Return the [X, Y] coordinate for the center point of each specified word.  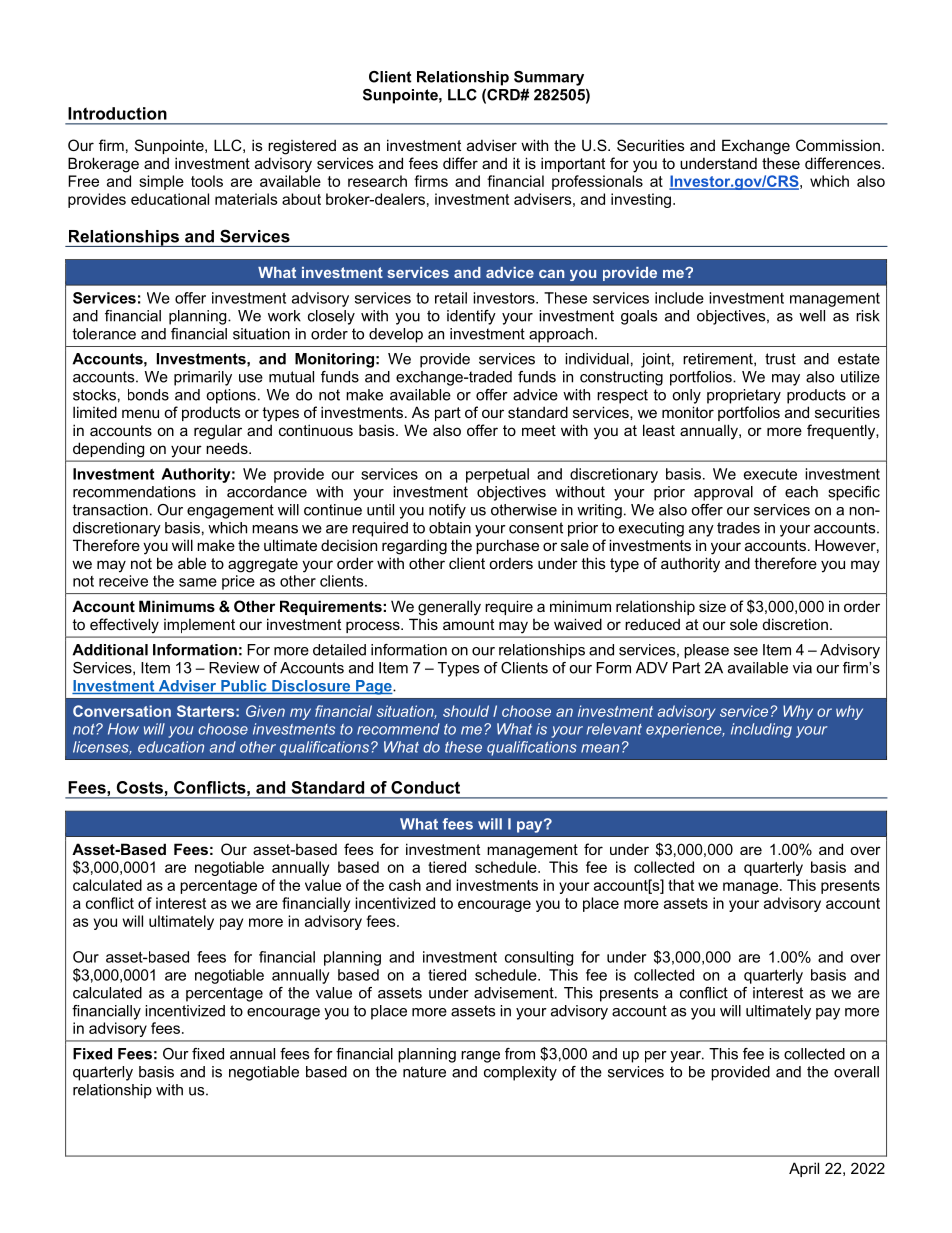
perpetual [497, 475]
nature [424, 1072]
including [761, 730]
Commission [838, 145]
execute [770, 474]
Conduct [425, 787]
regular [218, 432]
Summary [549, 78]
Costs [140, 787]
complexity [520, 1073]
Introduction [117, 113]
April [804, 1169]
